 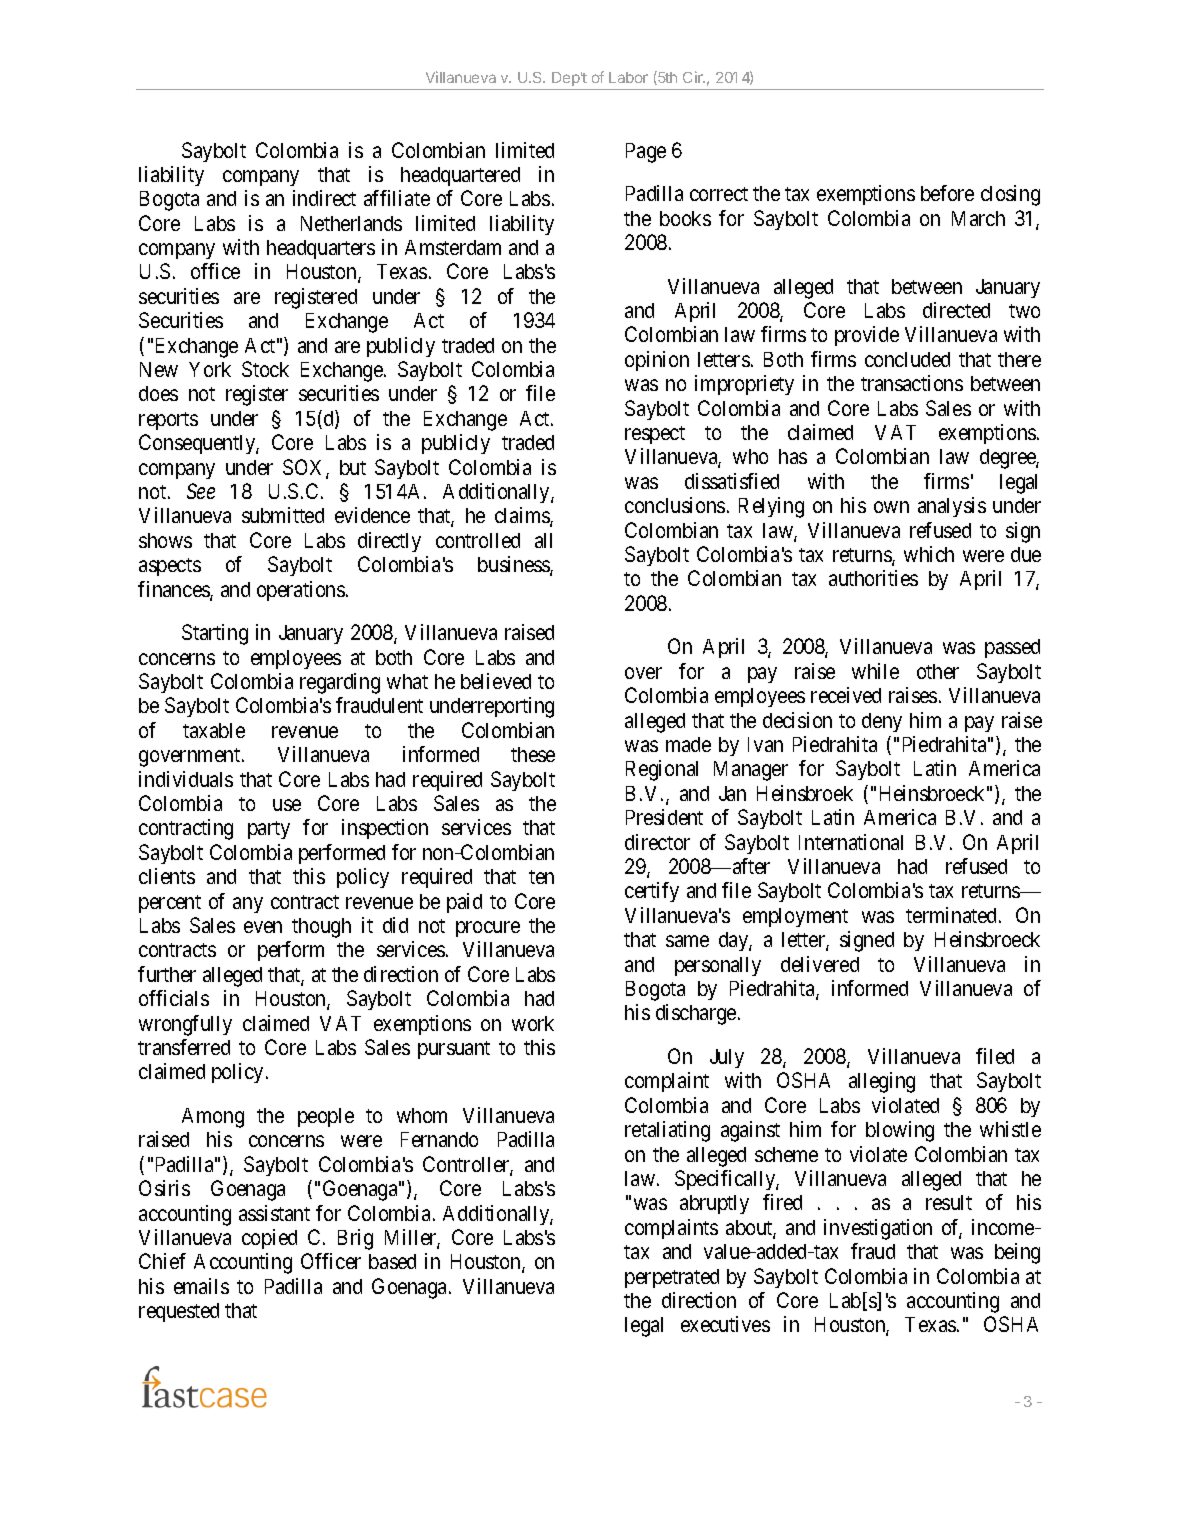 What do you see at coordinates (628, 77) in the screenshot?
I see `Labor` at bounding box center [628, 77].
